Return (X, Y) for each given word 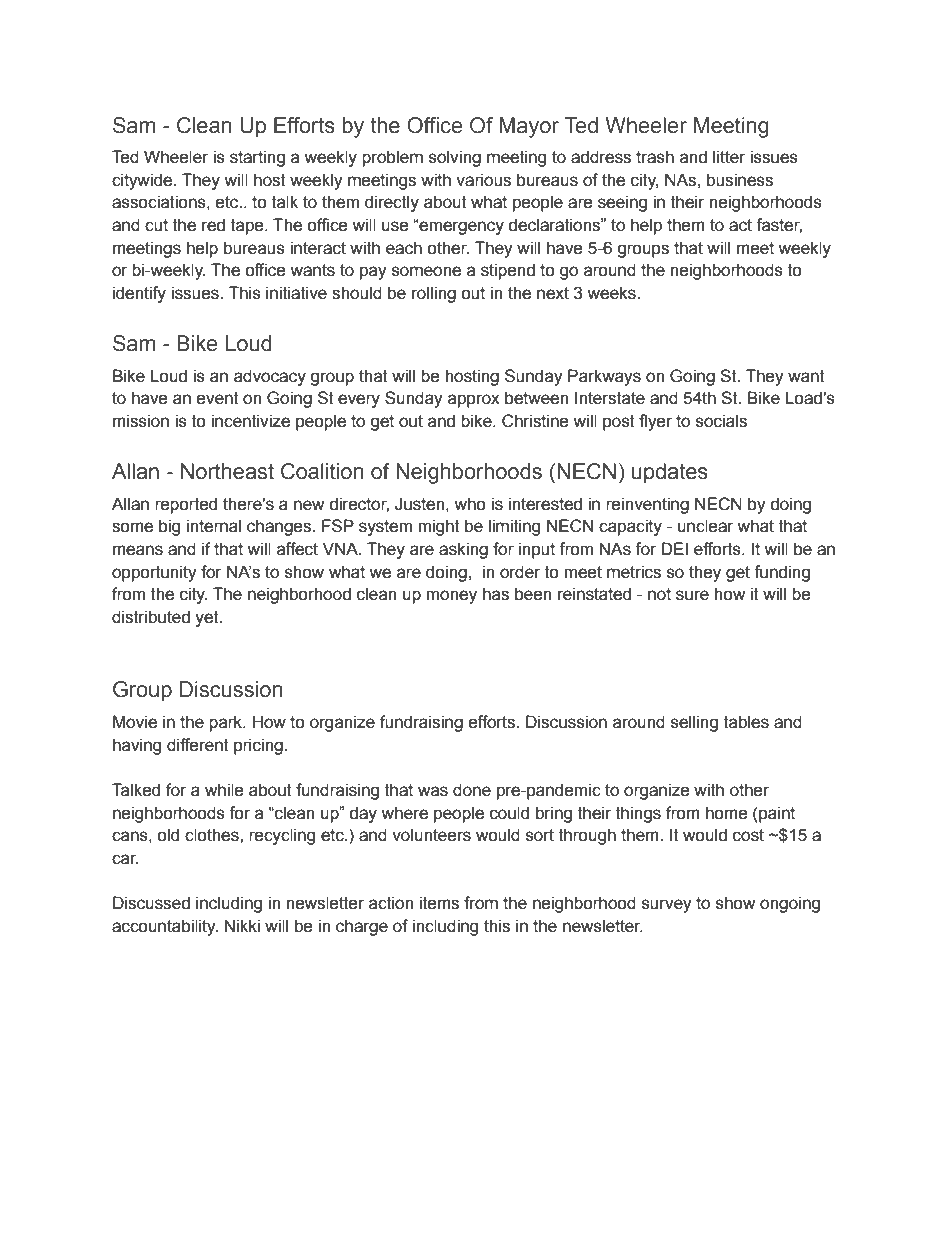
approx (474, 401)
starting (257, 158)
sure (692, 595)
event (218, 398)
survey (667, 906)
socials (721, 421)
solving (455, 158)
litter (729, 157)
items (439, 903)
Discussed (151, 903)
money (451, 597)
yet (208, 619)
